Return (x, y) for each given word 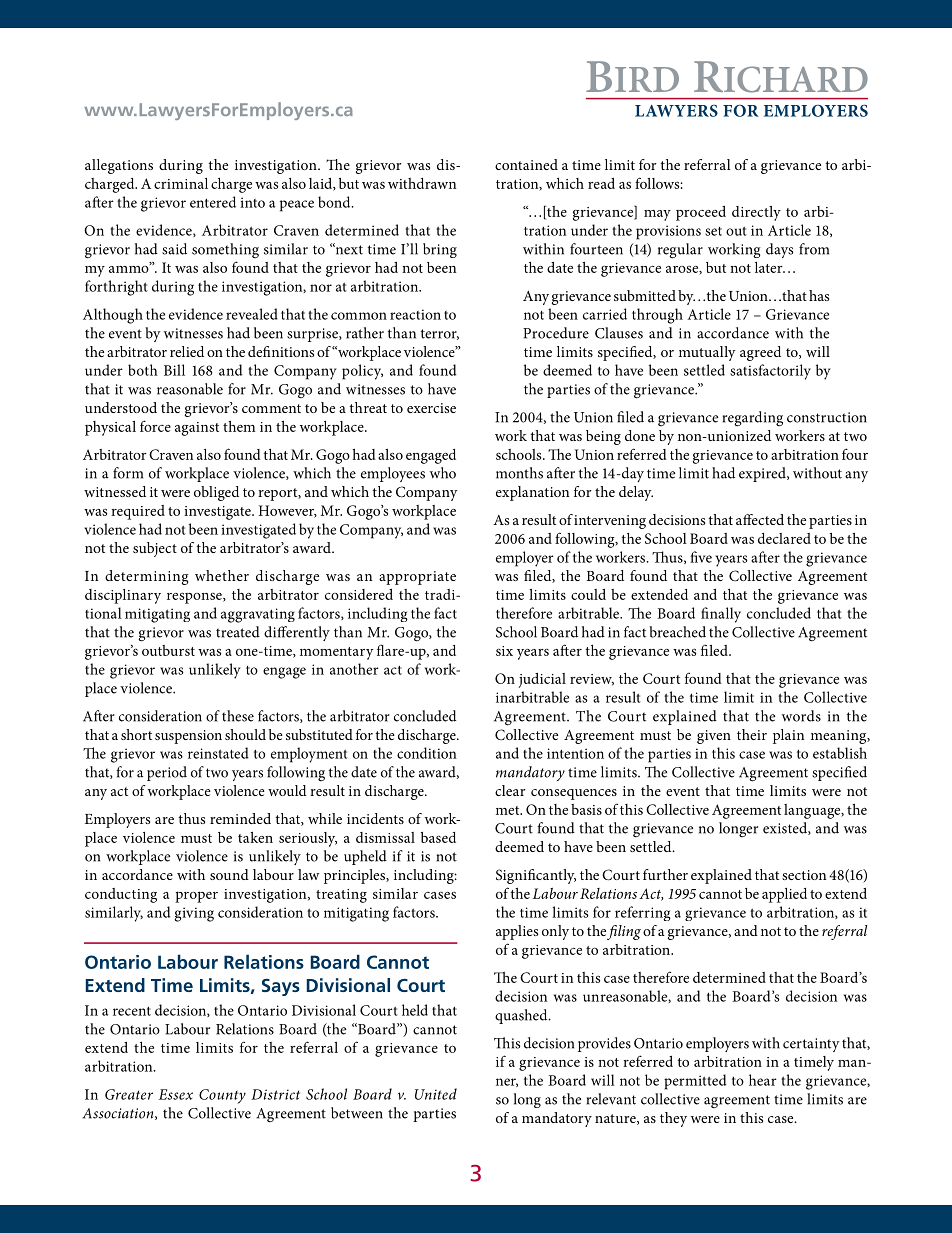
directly (756, 213)
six (504, 651)
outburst (168, 650)
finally (721, 615)
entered (213, 202)
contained (526, 164)
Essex (176, 1094)
